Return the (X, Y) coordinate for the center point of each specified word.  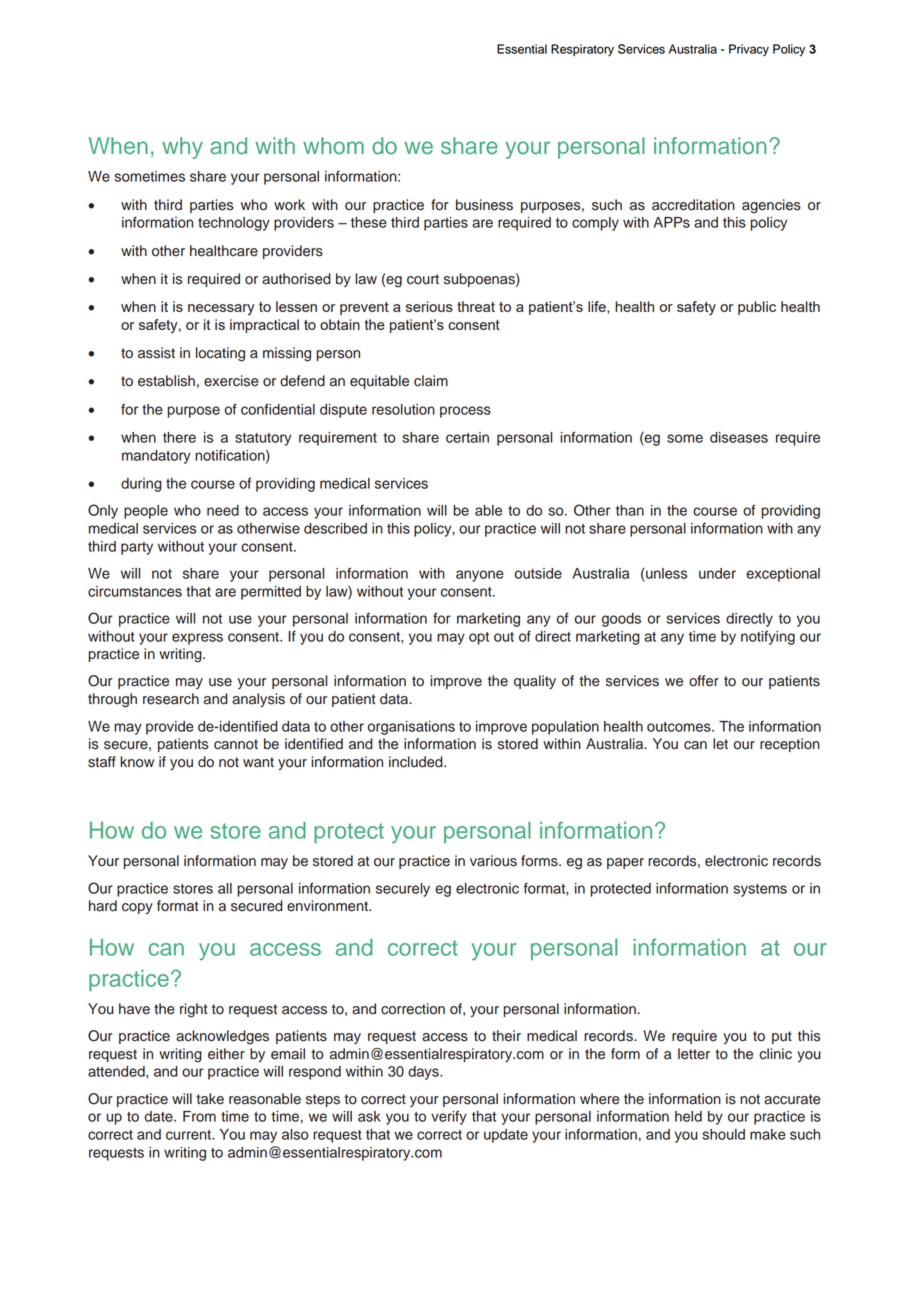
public (757, 308)
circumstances (135, 591)
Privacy (749, 50)
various (493, 861)
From (199, 1116)
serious (429, 306)
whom (333, 145)
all (225, 888)
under (717, 573)
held (688, 1116)
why (182, 148)
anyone (480, 576)
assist (156, 353)
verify (449, 1117)
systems (760, 890)
